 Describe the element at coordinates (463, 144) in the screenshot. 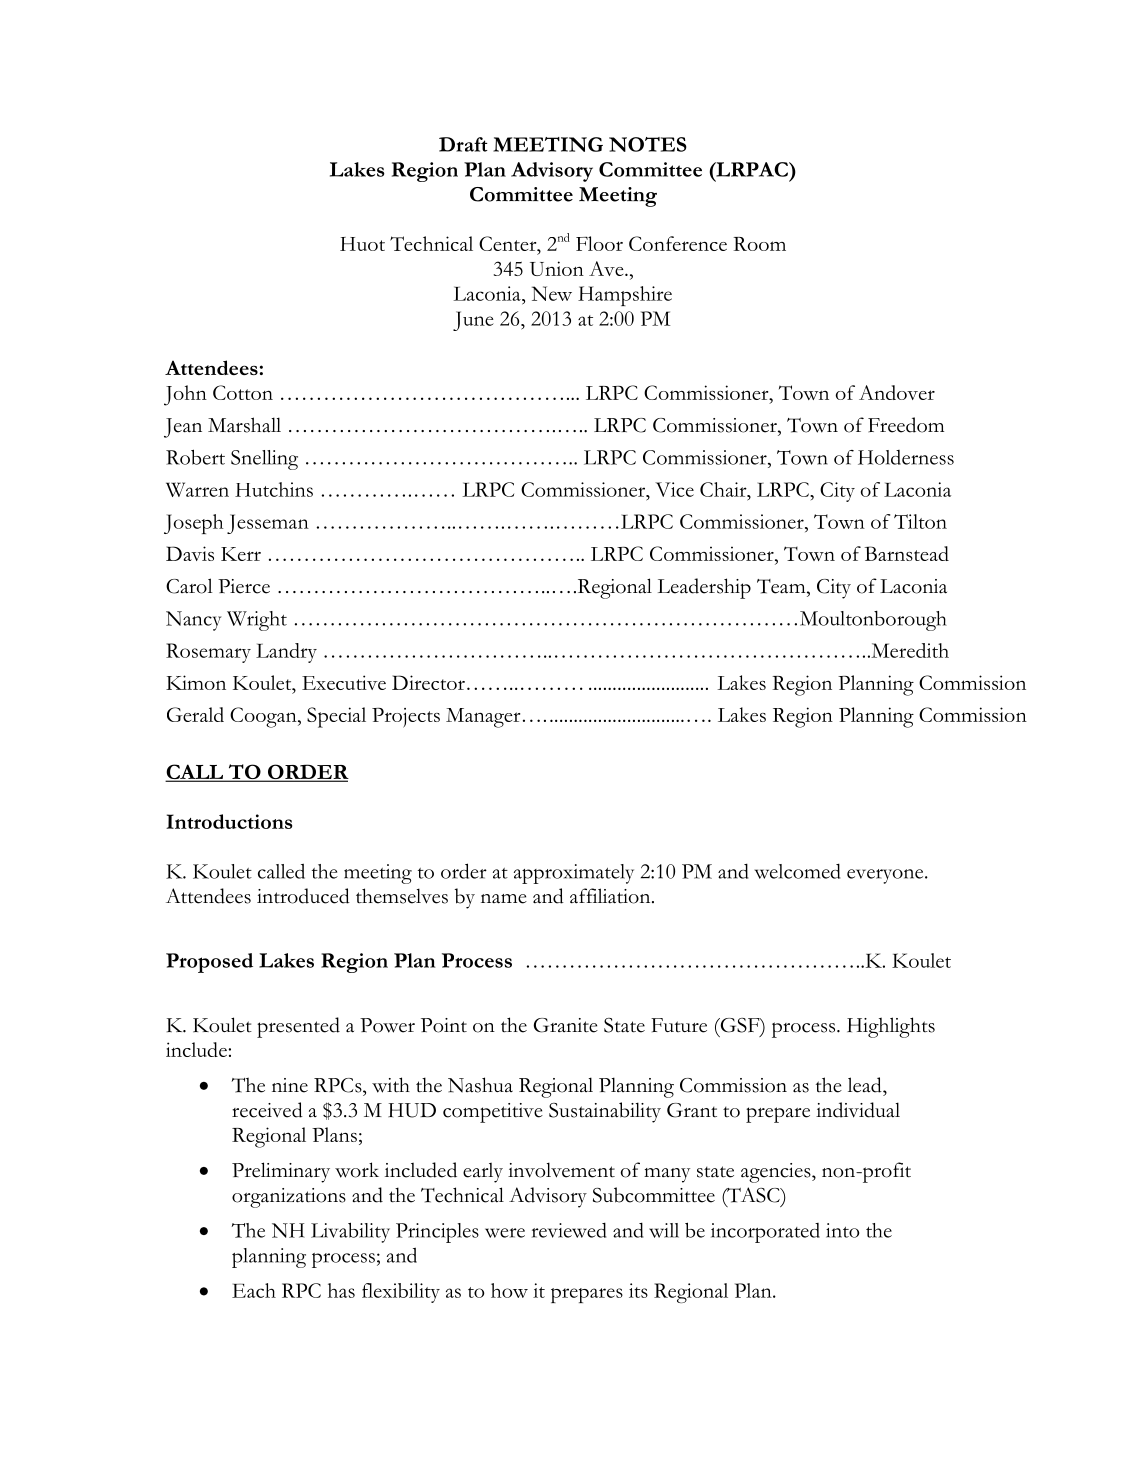

I see `Draft` at that location.
